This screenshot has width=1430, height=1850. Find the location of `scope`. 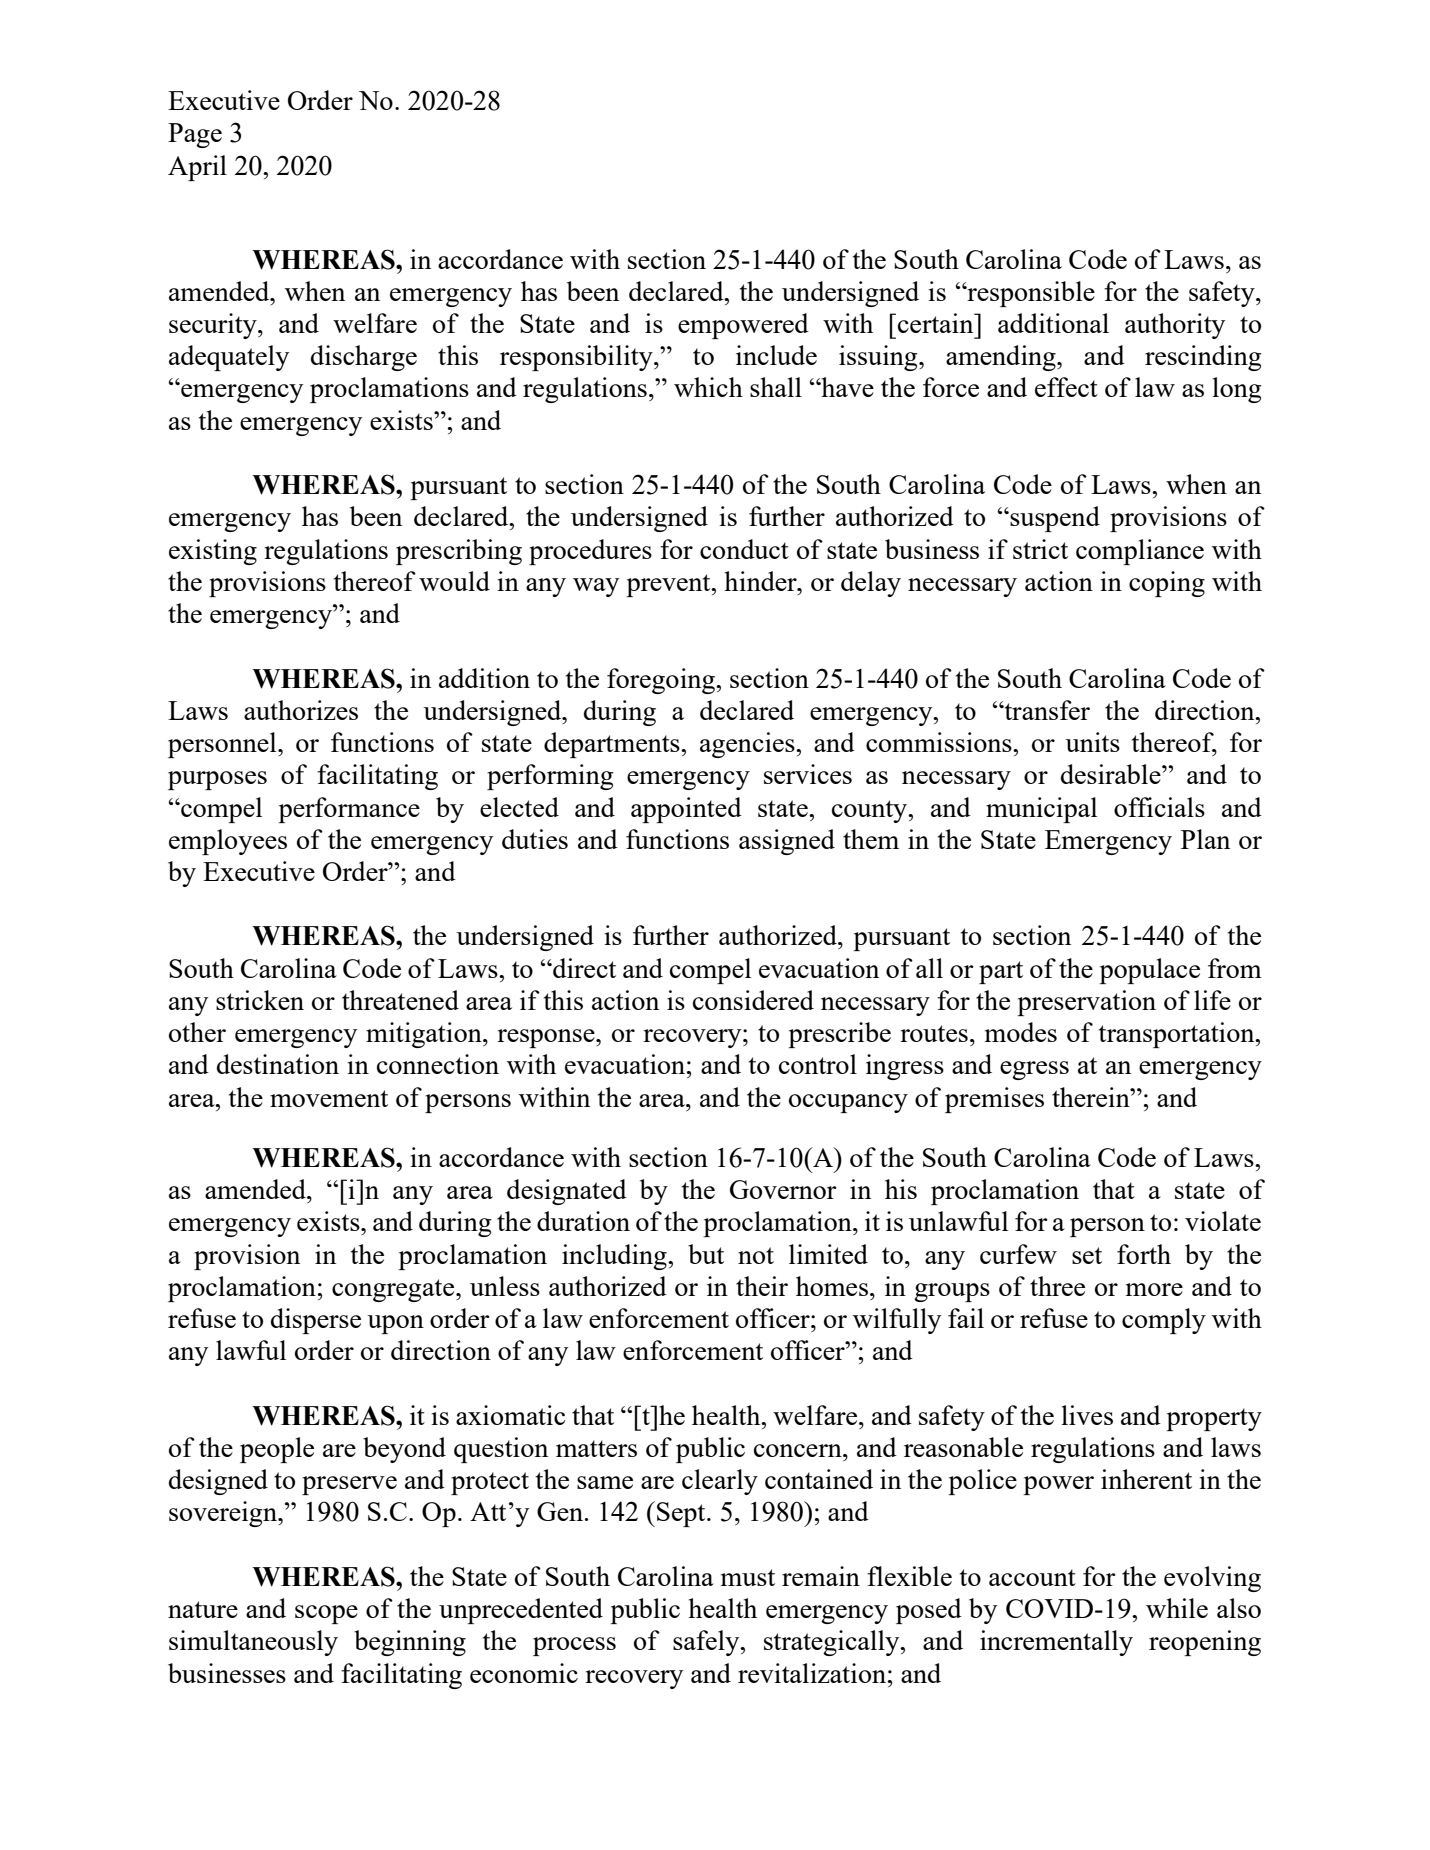

scope is located at coordinates (326, 1614).
